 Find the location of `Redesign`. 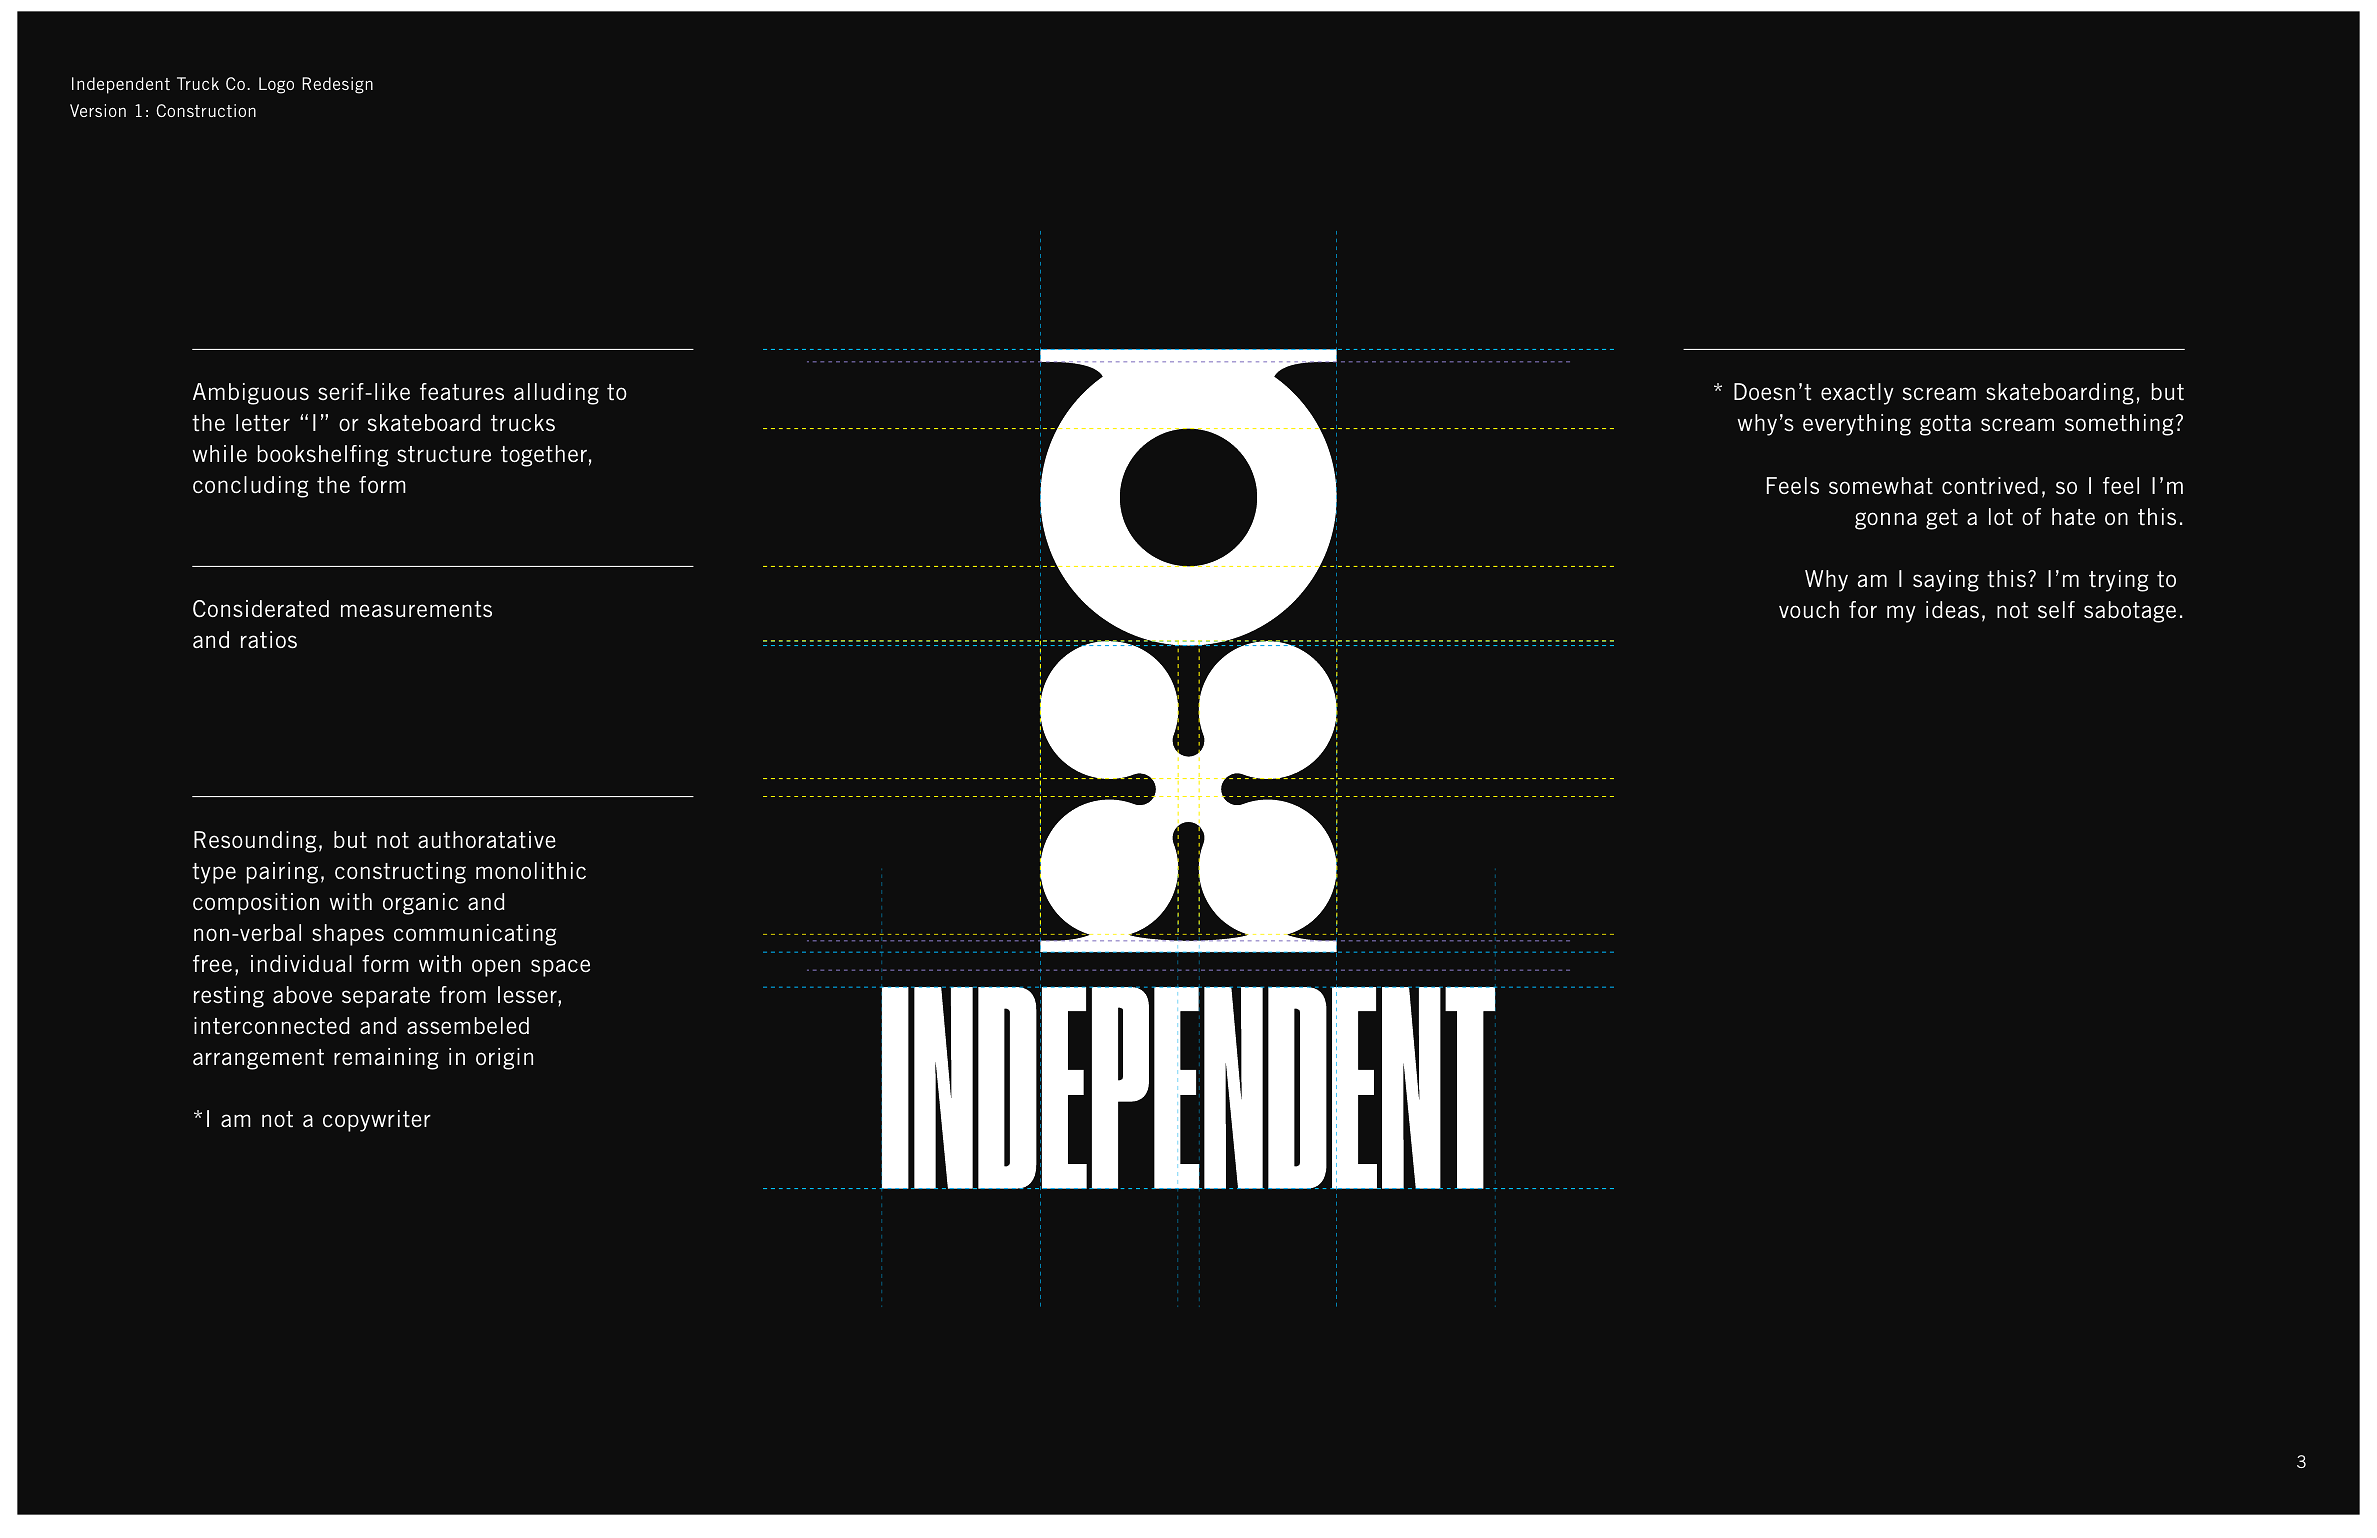

Redesign is located at coordinates (337, 85).
